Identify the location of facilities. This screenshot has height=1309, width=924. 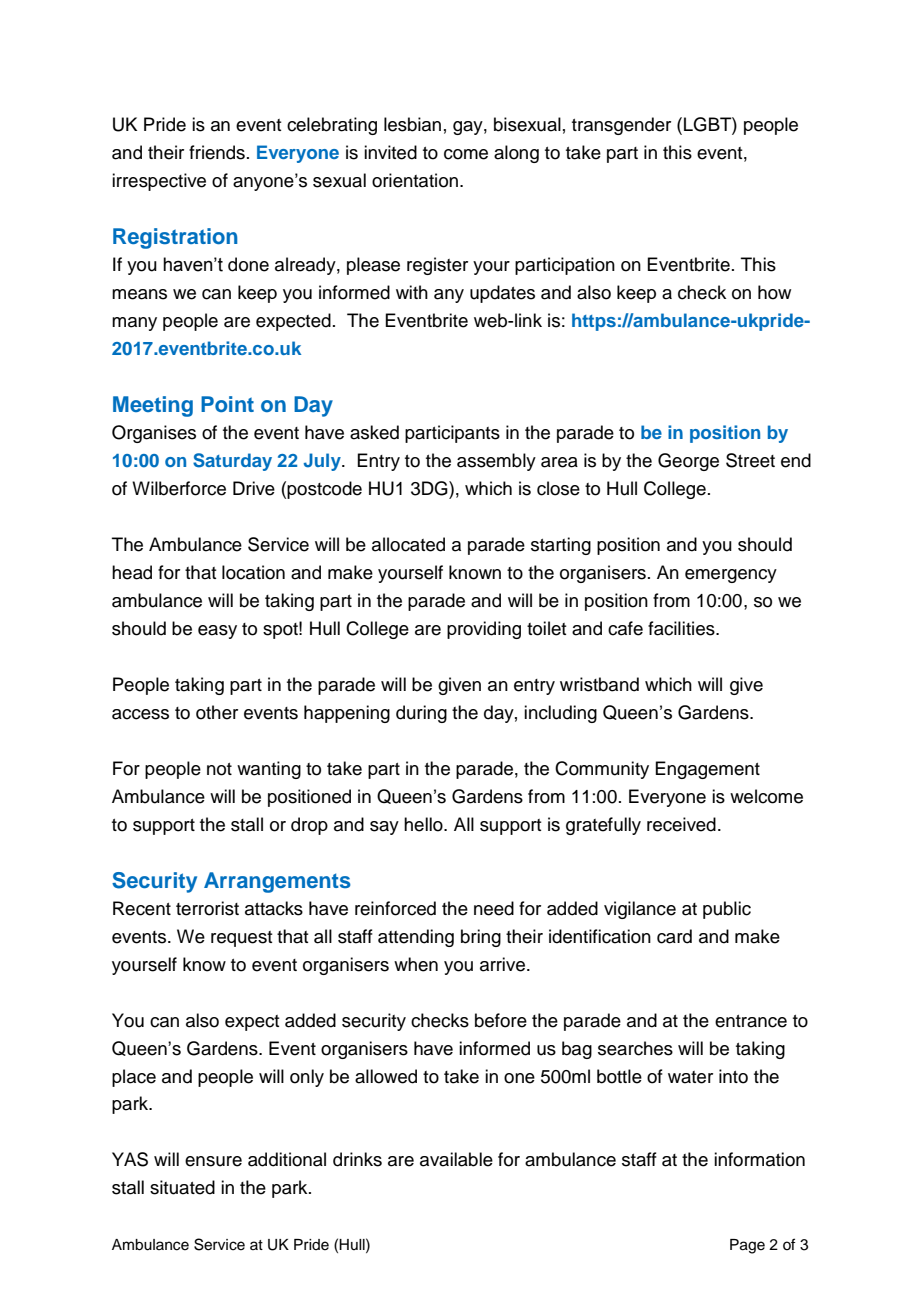
(682, 628).
